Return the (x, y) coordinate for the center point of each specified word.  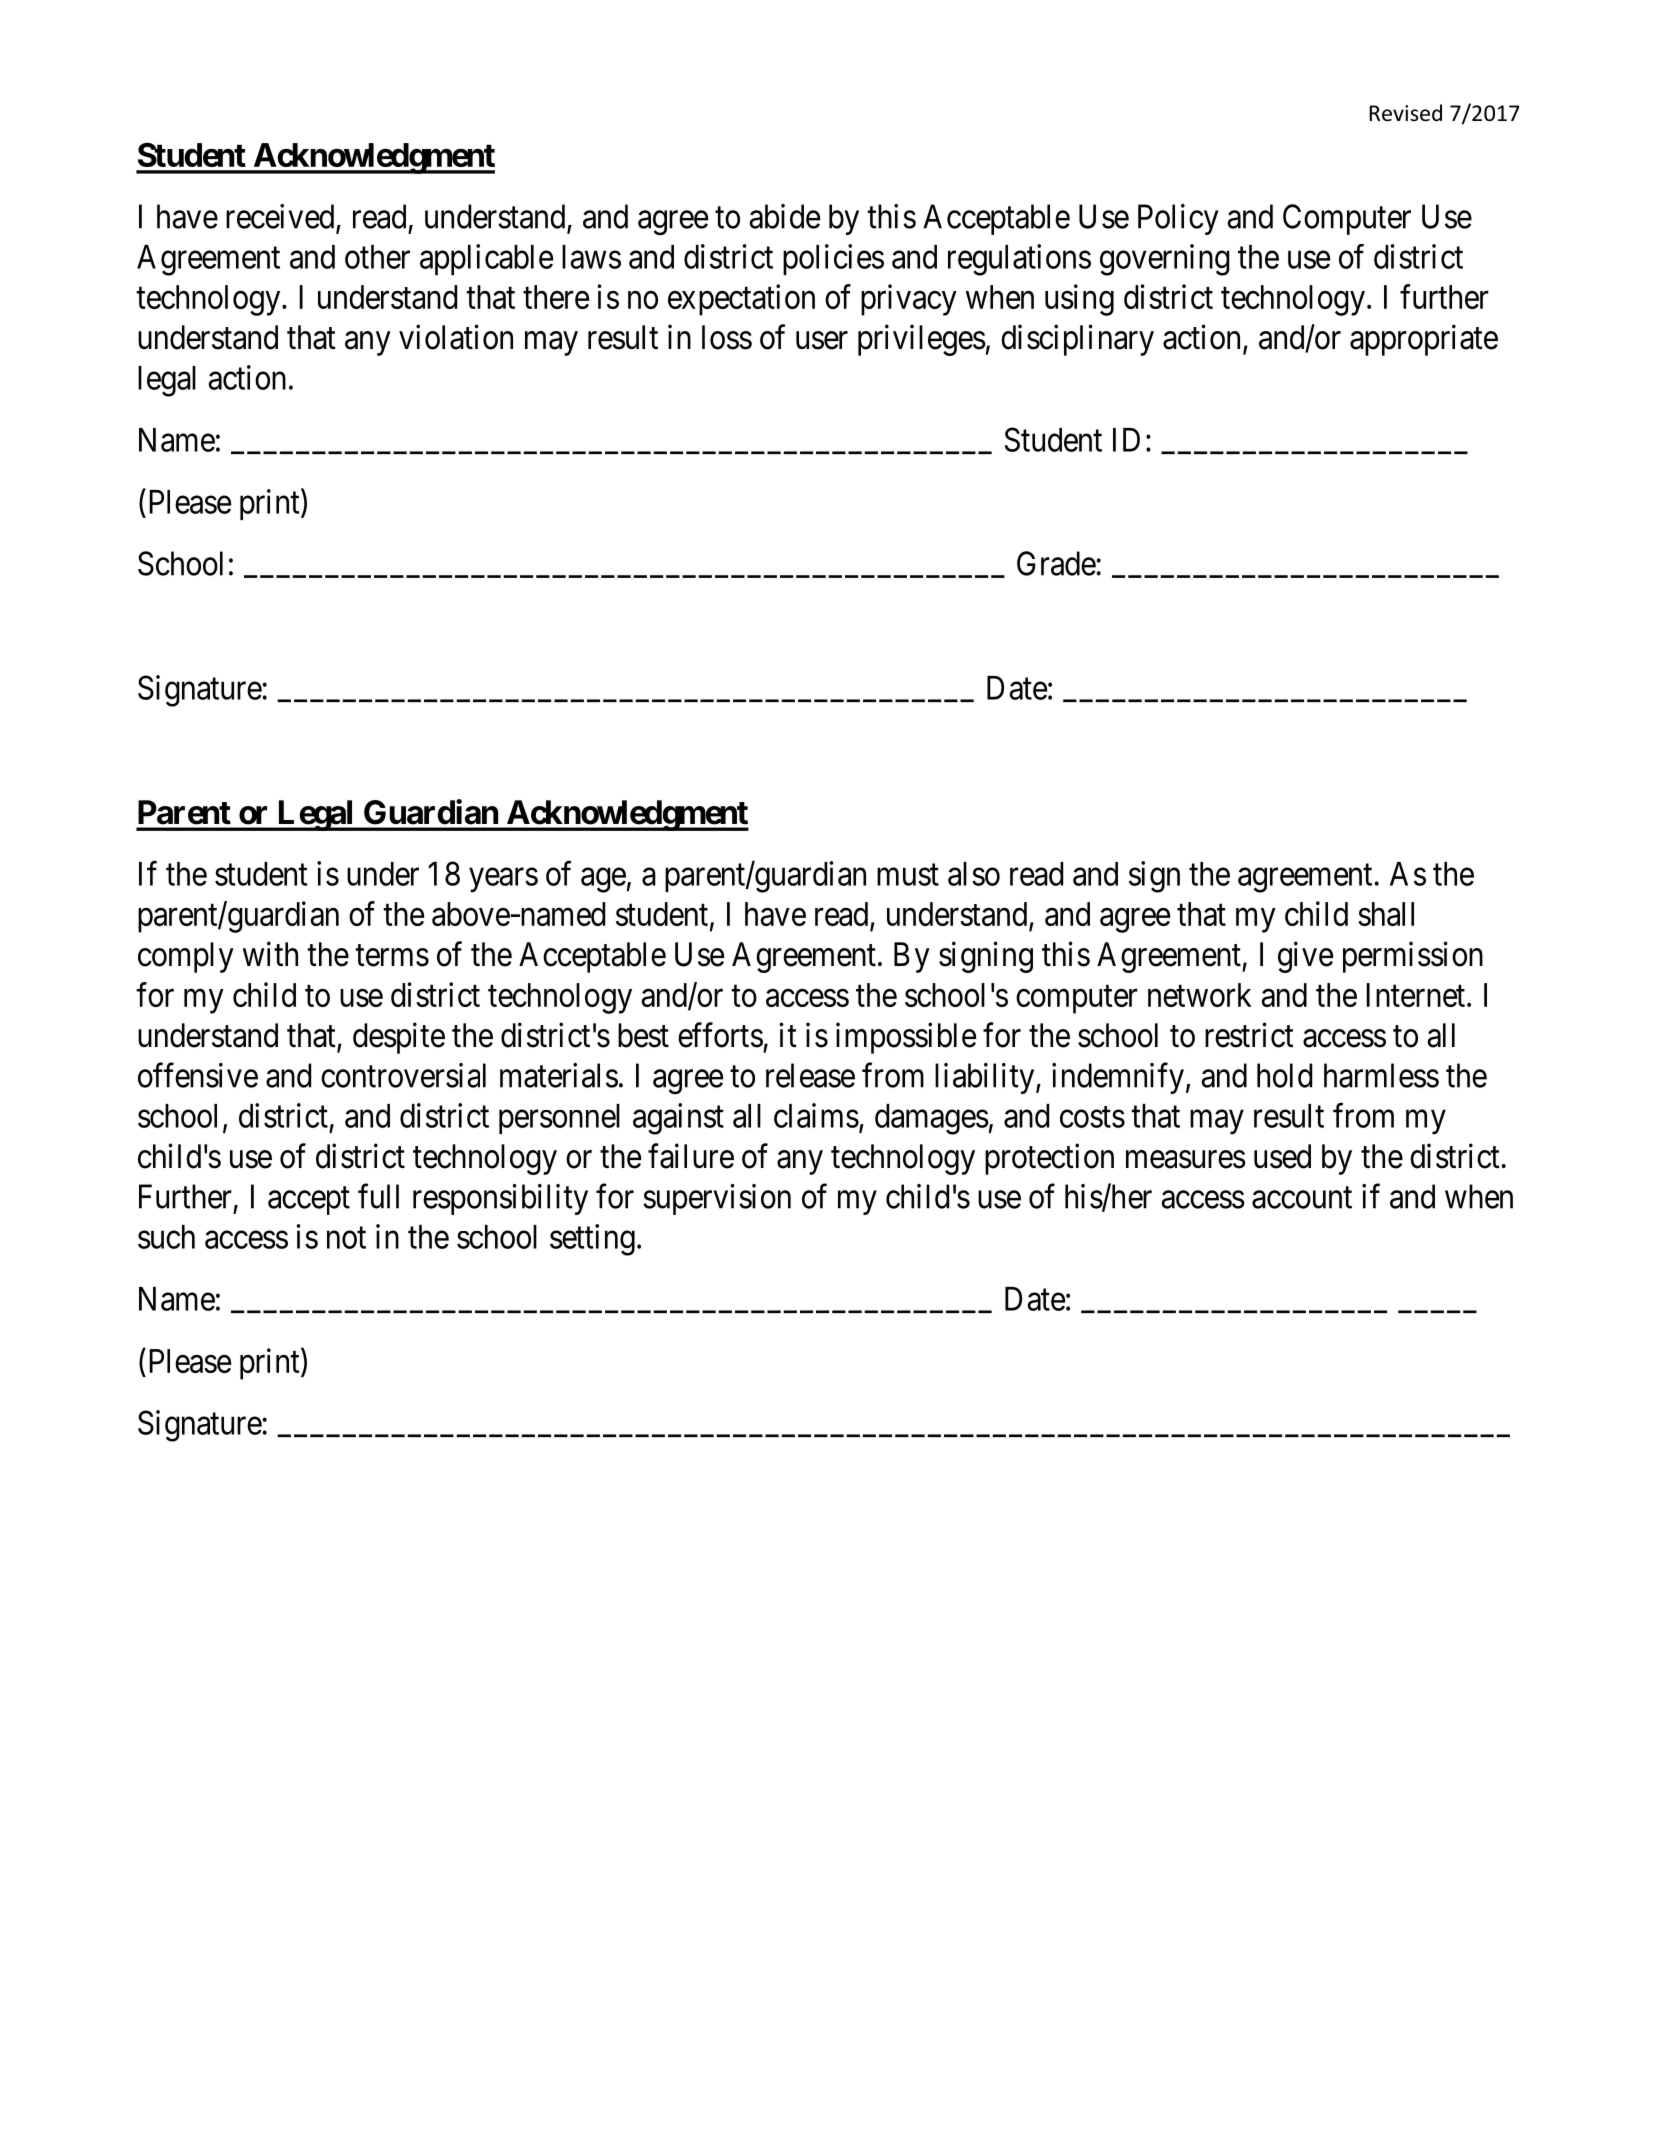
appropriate (1424, 340)
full (378, 1196)
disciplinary (1077, 340)
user (822, 341)
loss (727, 337)
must (908, 875)
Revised (1405, 113)
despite (399, 1038)
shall (1386, 914)
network (1199, 995)
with (270, 953)
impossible (906, 1038)
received (281, 217)
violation (456, 337)
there (556, 297)
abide (785, 216)
